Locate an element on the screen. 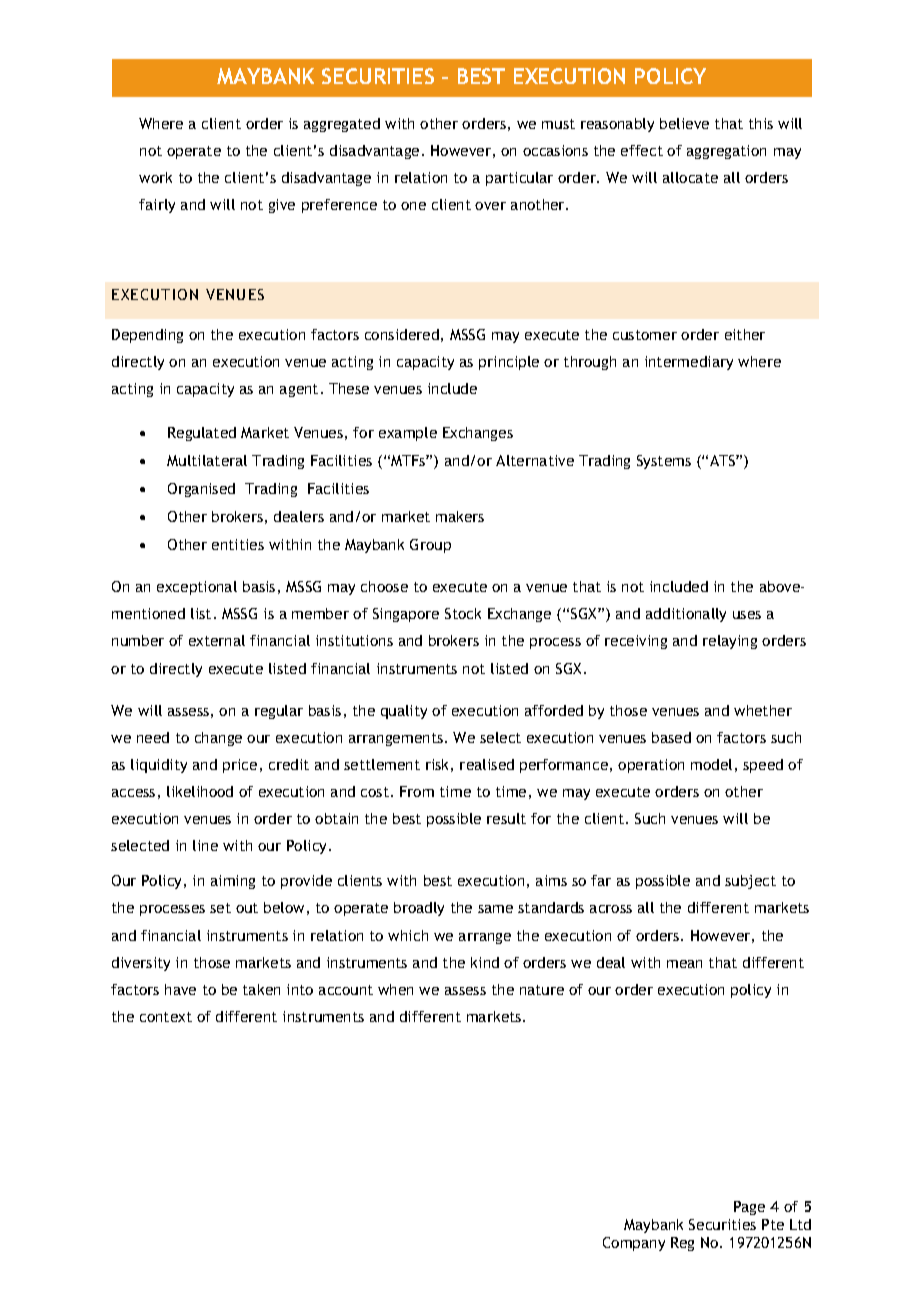 This screenshot has height=1308, width=924. Systems is located at coordinates (664, 462).
